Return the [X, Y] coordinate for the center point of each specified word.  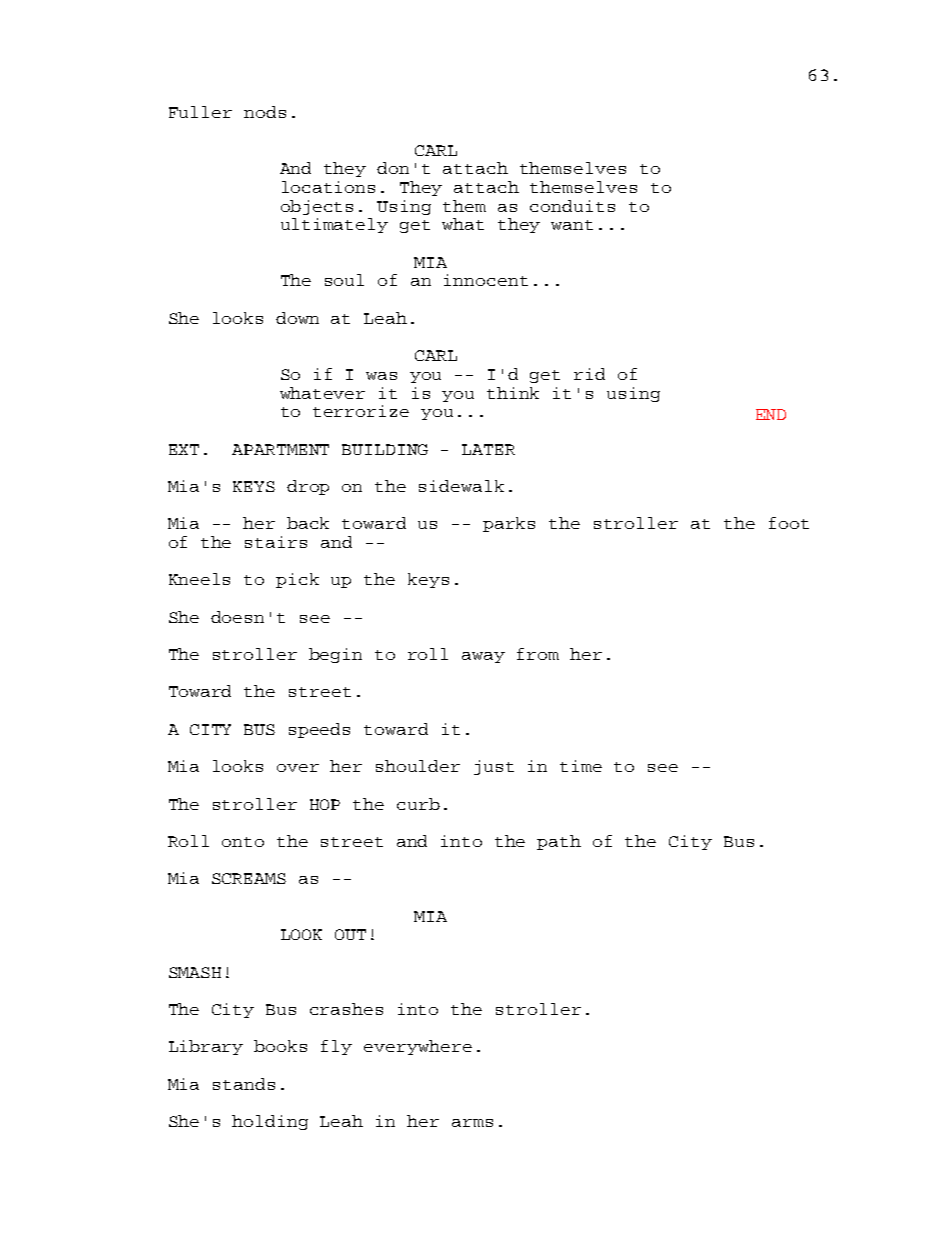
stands [244, 1084]
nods [265, 112]
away [483, 657]
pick [297, 580]
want [572, 225]
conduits [572, 206]
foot [789, 523]
